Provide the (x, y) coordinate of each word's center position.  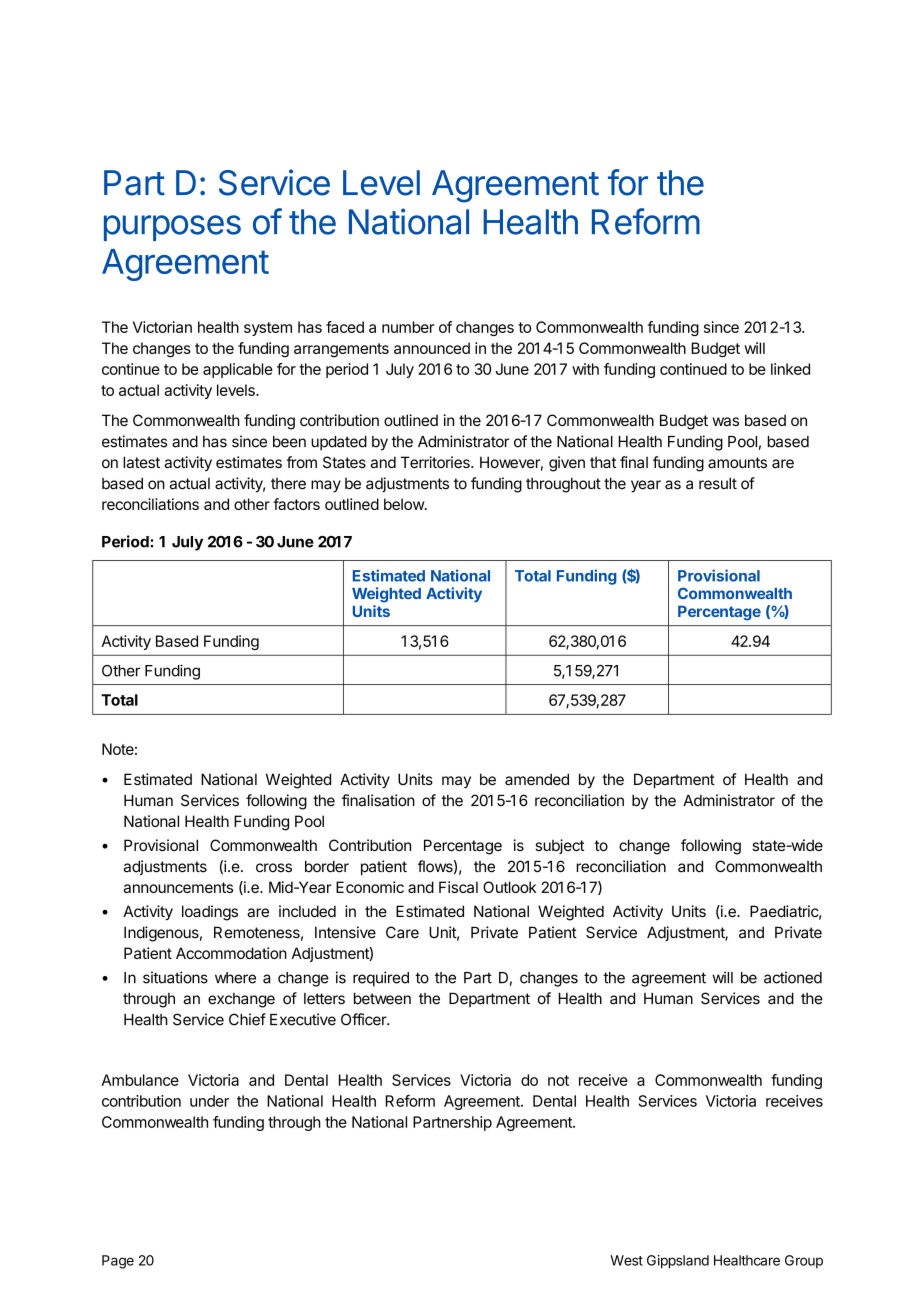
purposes (172, 228)
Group (804, 1262)
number (408, 327)
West (626, 1260)
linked (790, 369)
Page (118, 1262)
